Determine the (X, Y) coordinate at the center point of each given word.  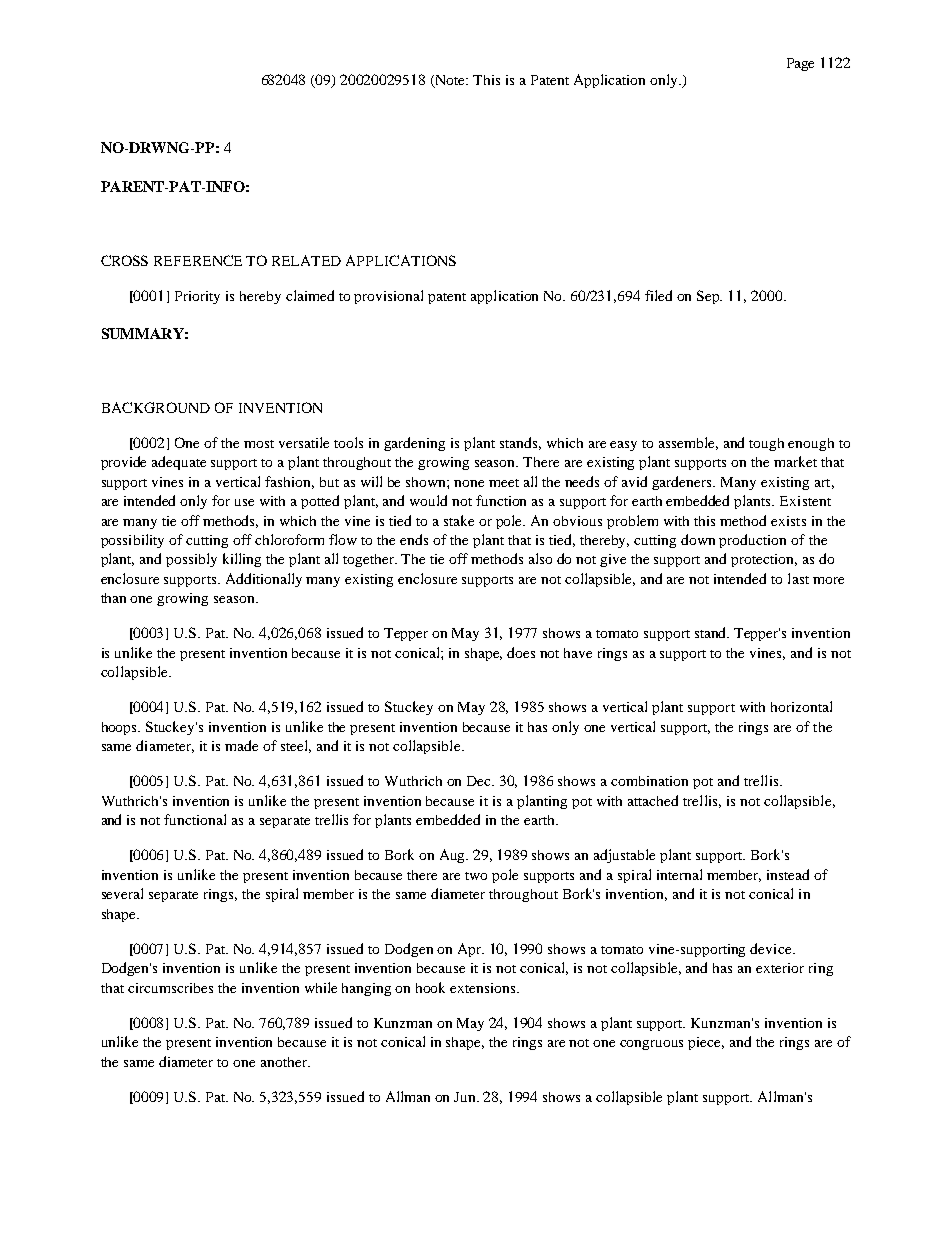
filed (658, 295)
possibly (191, 560)
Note (450, 81)
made (241, 745)
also (540, 558)
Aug (454, 856)
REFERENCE (198, 260)
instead (788, 874)
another (285, 1062)
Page (800, 64)
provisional (388, 297)
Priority (197, 297)
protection (764, 560)
